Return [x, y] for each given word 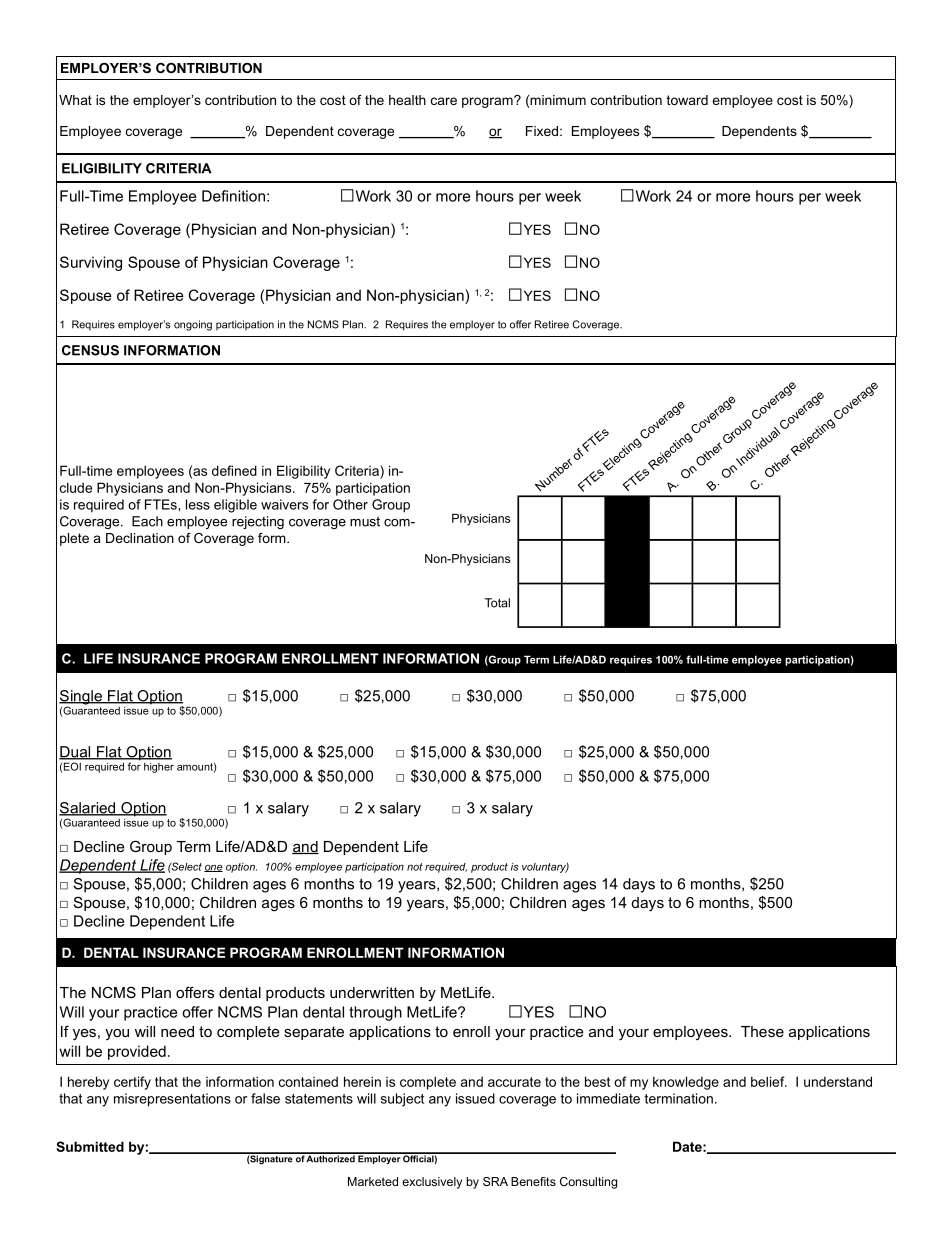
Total [497, 603]
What [75, 100]
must [365, 521]
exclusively [432, 1183]
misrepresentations [172, 1100]
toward [687, 100]
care [444, 101]
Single [81, 698]
